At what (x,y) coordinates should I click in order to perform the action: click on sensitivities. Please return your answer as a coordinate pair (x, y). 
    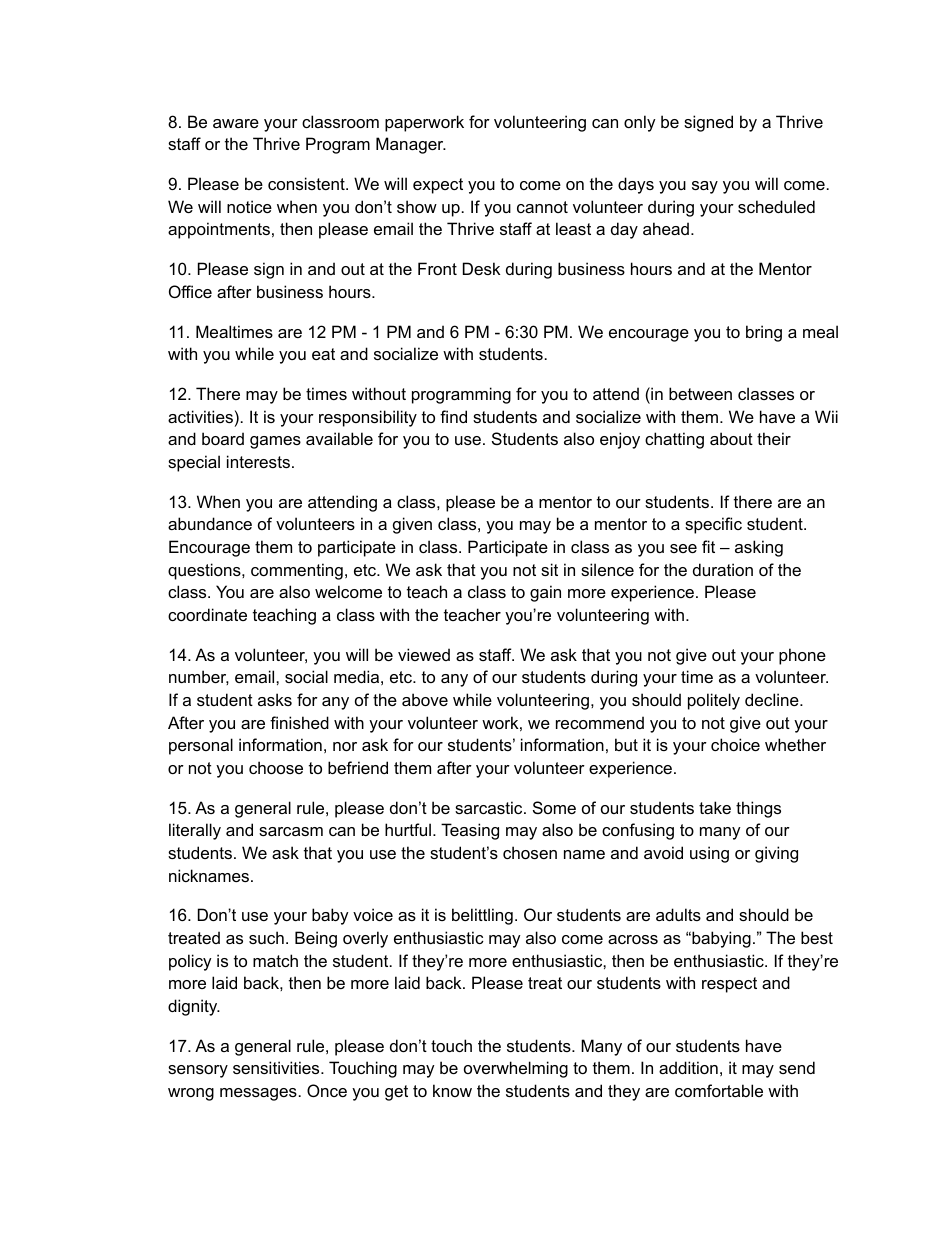
    Looking at the image, I should click on (277, 1067).
